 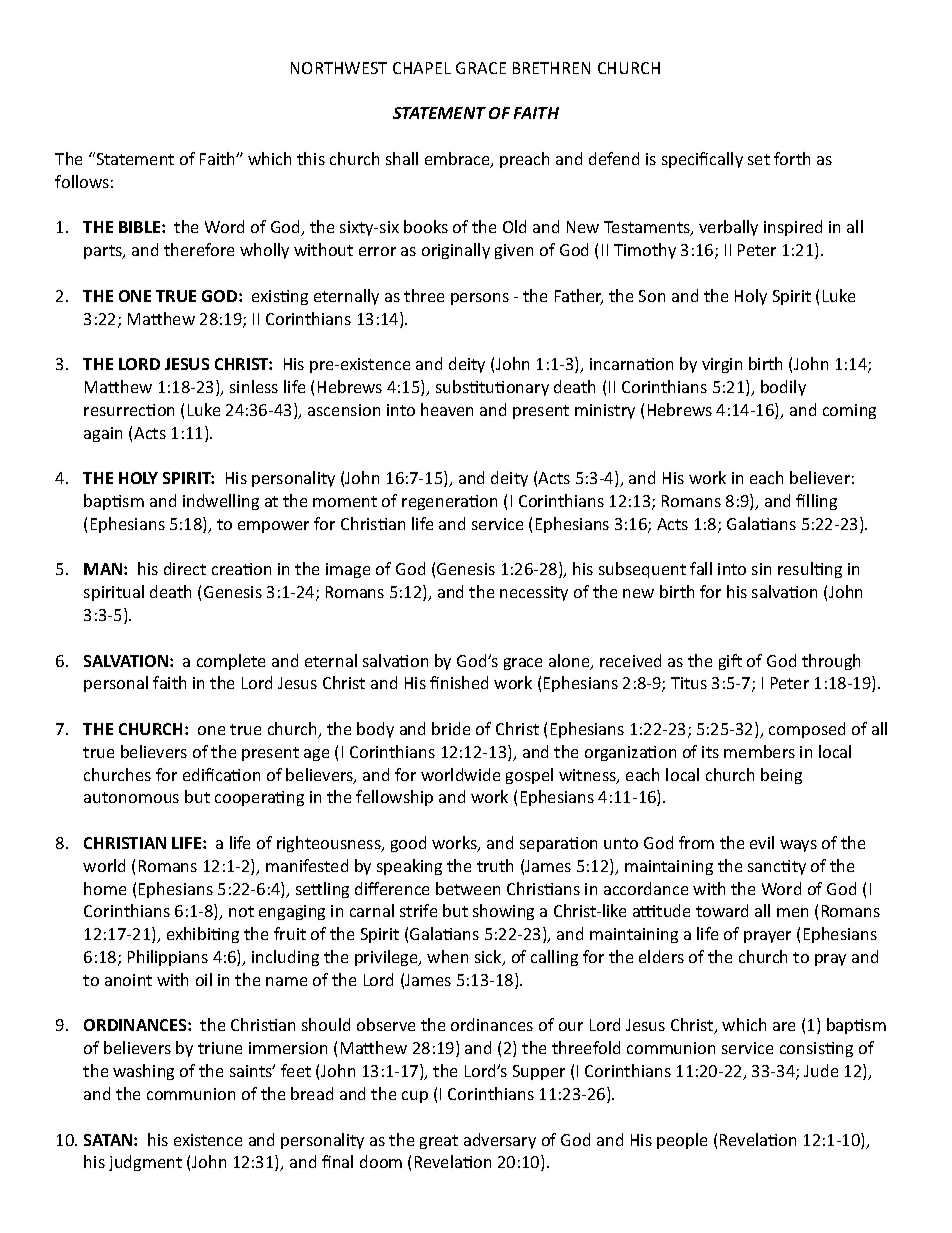 I want to click on judgment, so click(x=145, y=1163).
